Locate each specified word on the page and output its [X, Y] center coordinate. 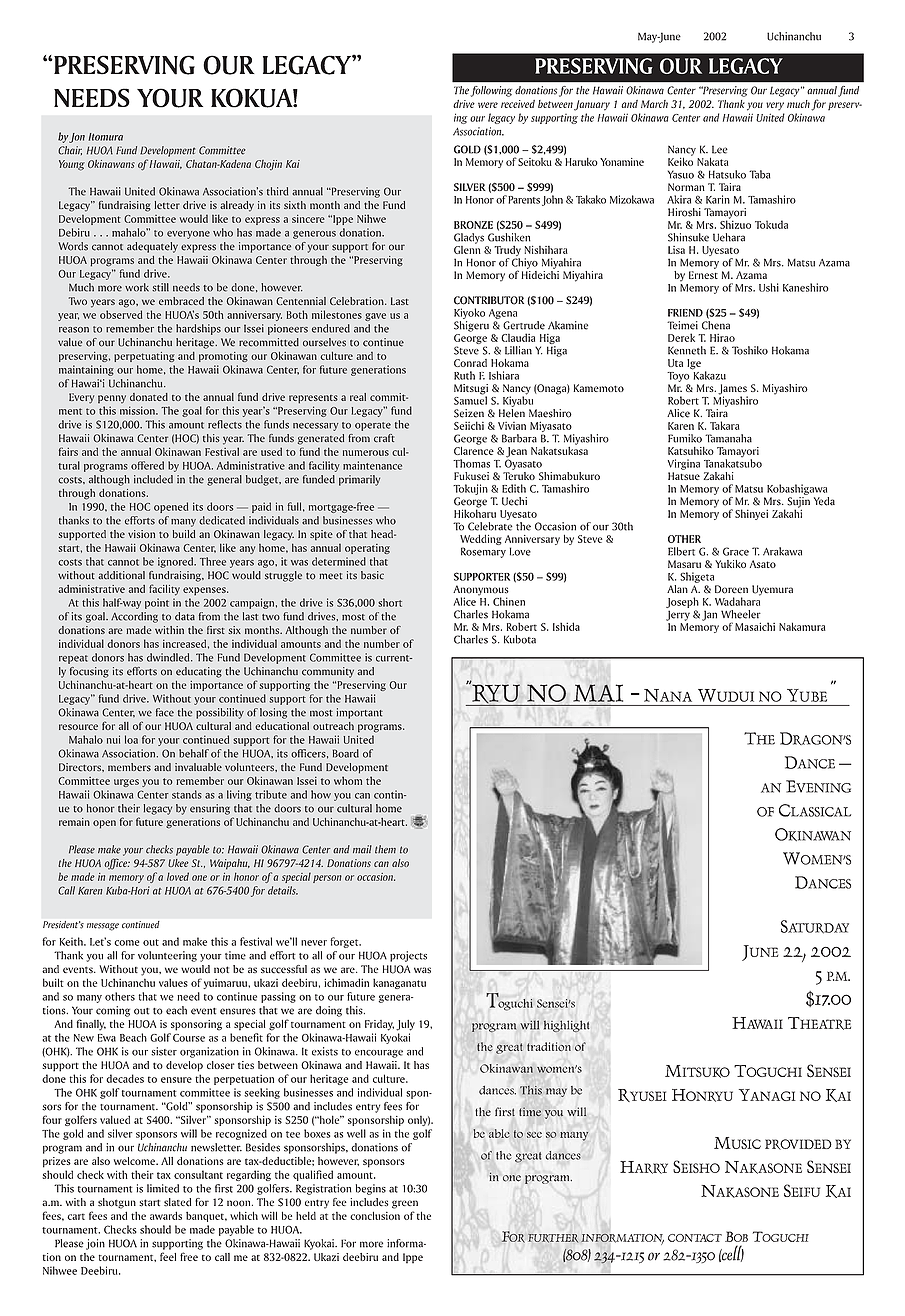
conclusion [375, 1215]
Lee [720, 149]
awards [166, 1215]
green [405, 1204]
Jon [77, 138]
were [488, 105]
